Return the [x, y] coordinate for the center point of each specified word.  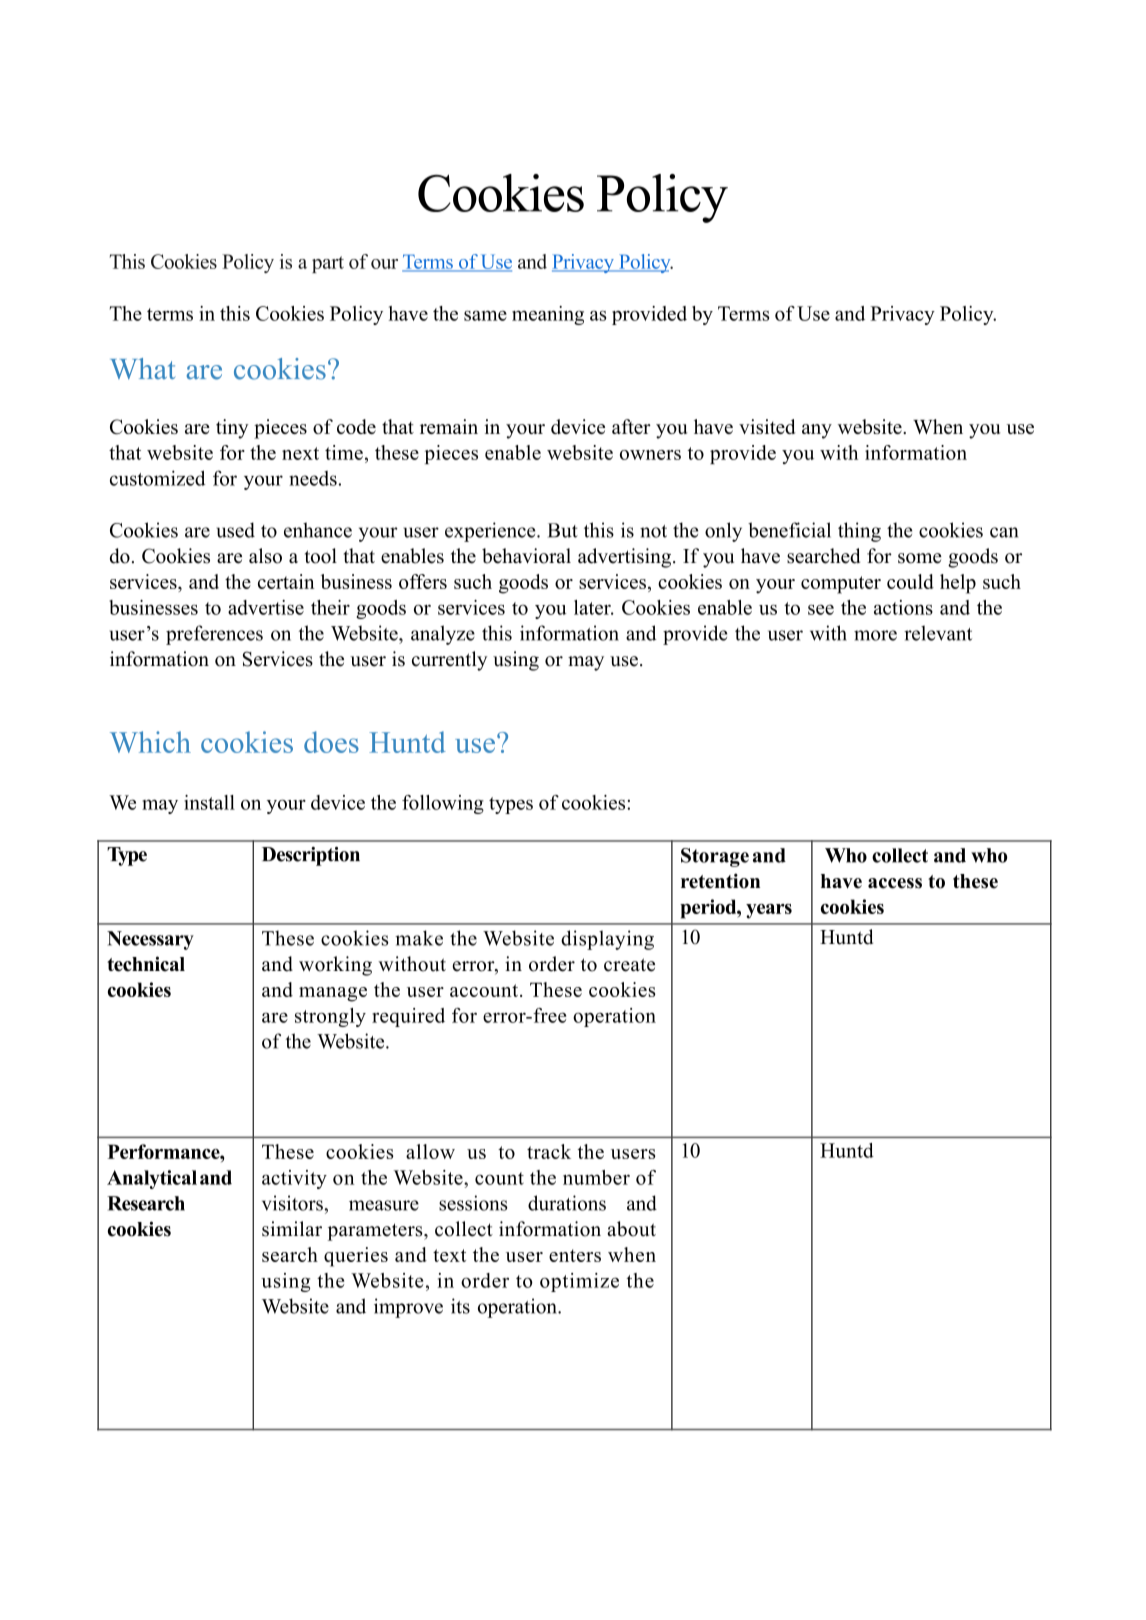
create [629, 965]
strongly [330, 1017]
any [817, 431]
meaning [548, 315]
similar [292, 1229]
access [895, 883]
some [920, 558]
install [209, 802]
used [236, 530]
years [769, 911]
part [328, 264]
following [443, 804]
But [563, 530]
